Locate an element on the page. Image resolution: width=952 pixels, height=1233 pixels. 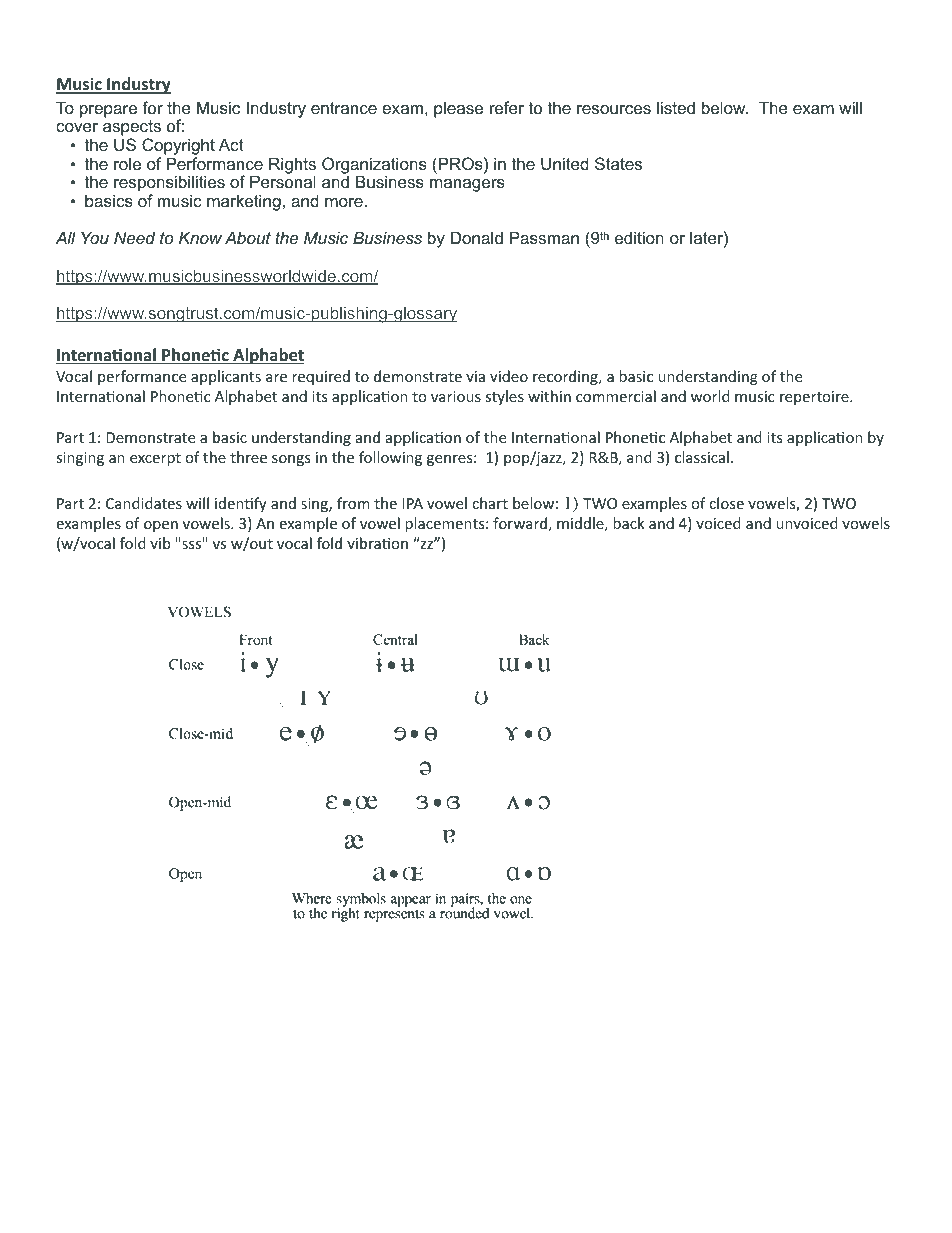
Candidates is located at coordinates (144, 503).
